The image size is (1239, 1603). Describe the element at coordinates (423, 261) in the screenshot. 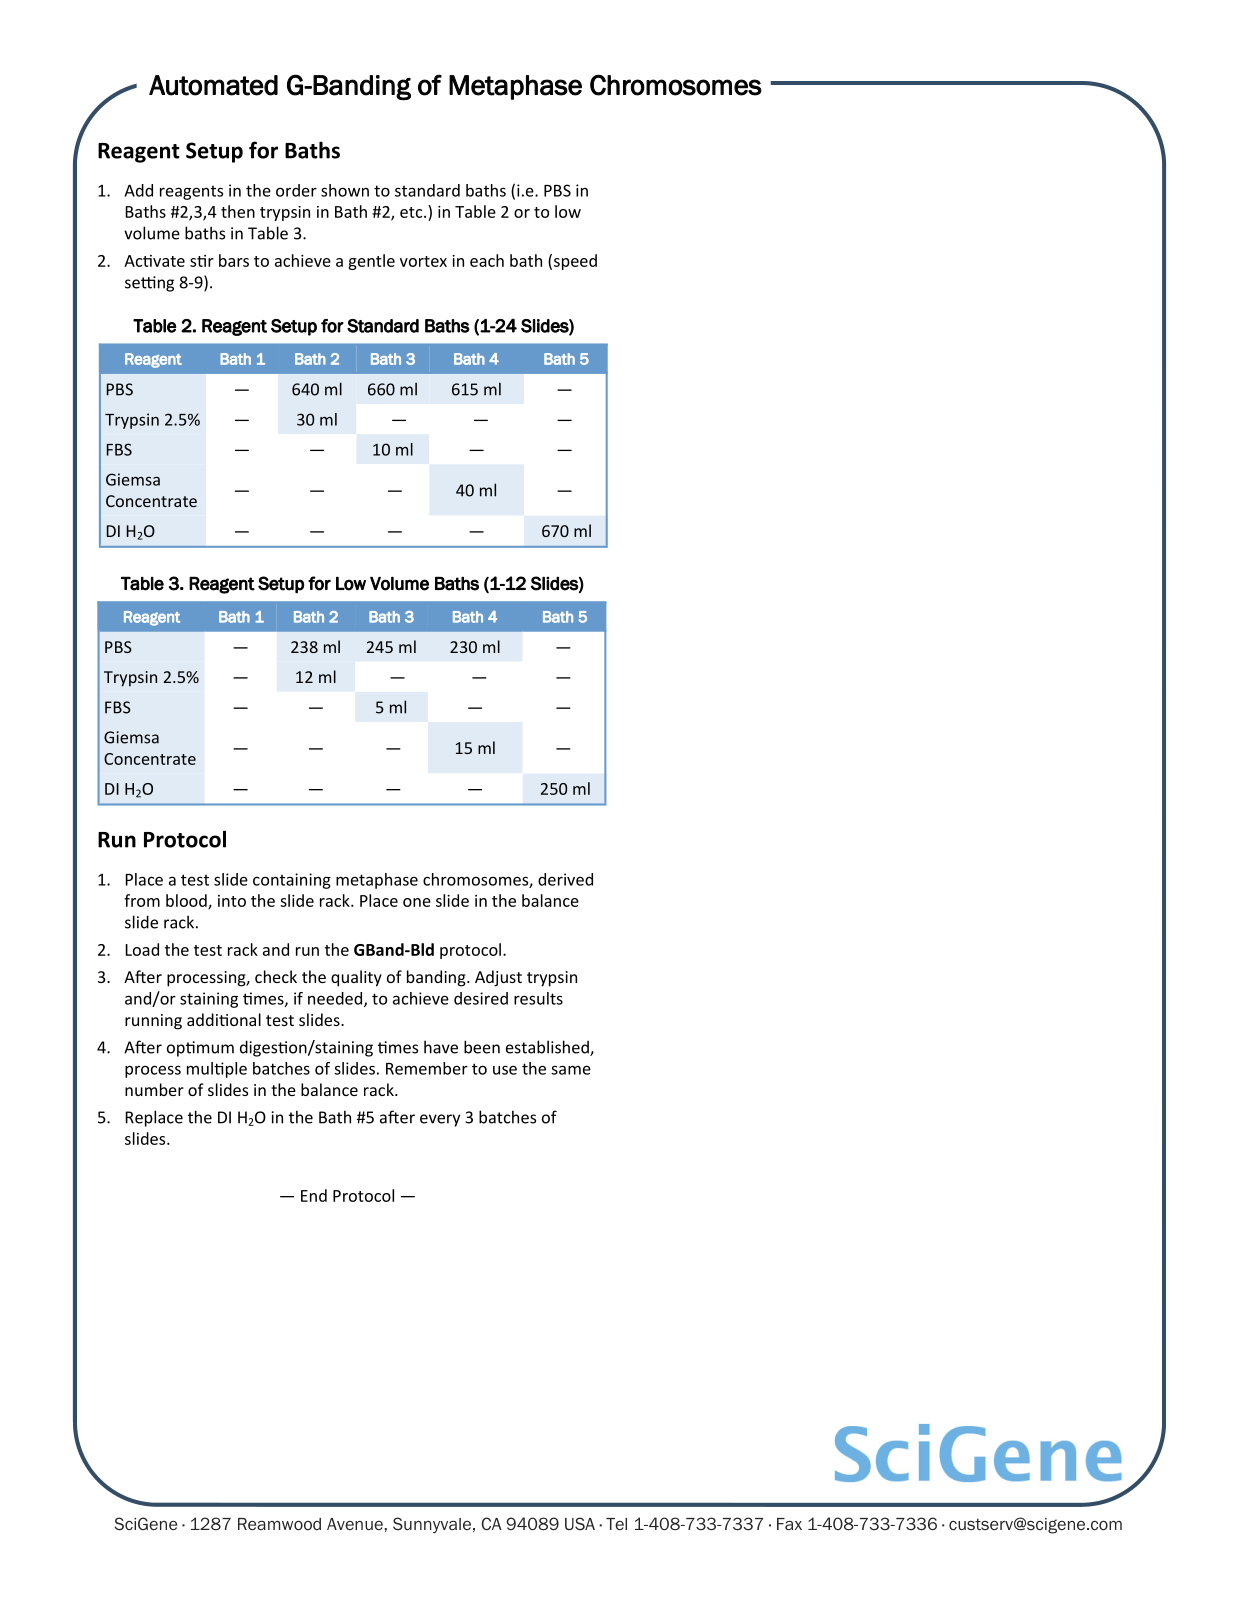

I see `vortex` at that location.
